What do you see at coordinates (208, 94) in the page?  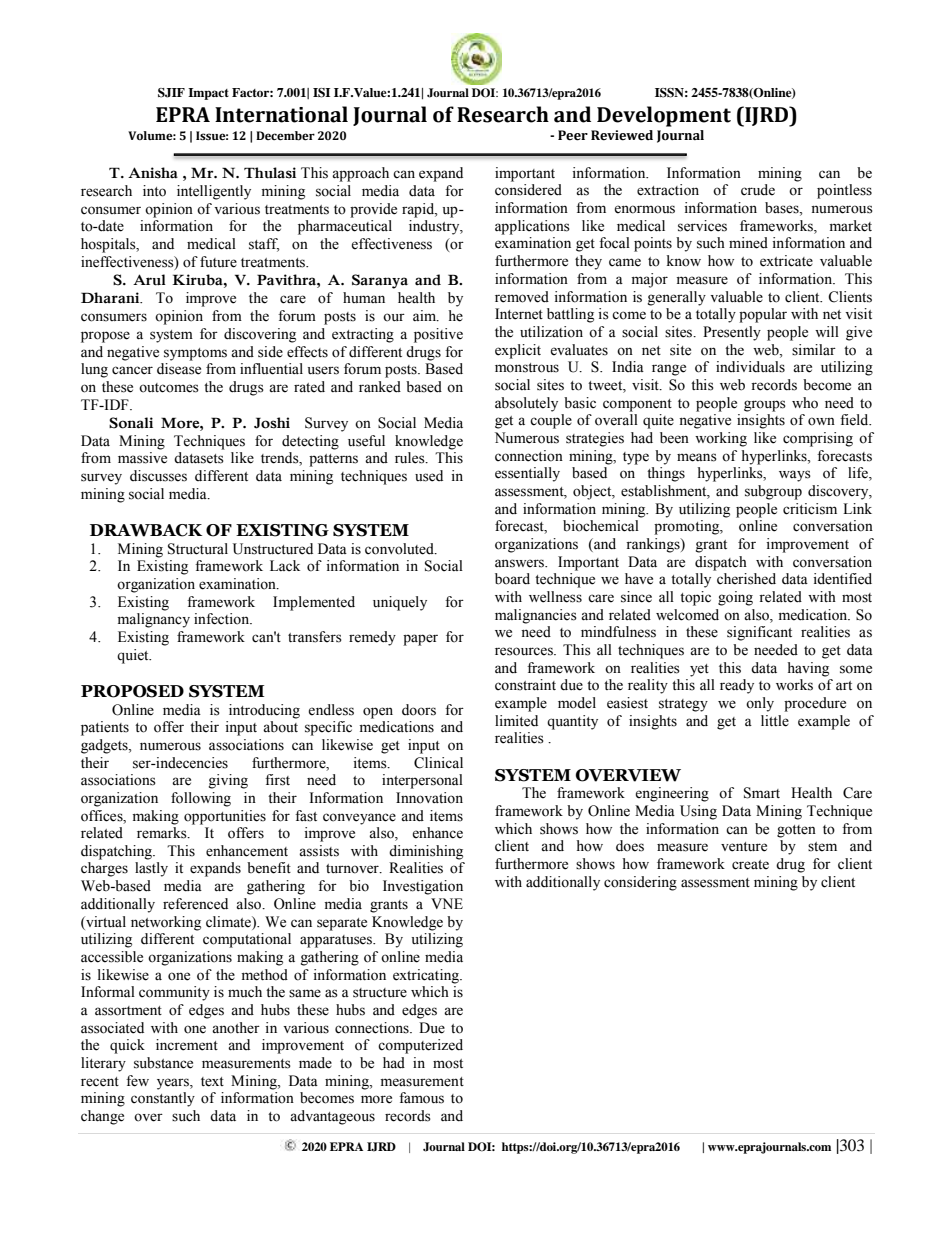 I see `Impact` at bounding box center [208, 94].
